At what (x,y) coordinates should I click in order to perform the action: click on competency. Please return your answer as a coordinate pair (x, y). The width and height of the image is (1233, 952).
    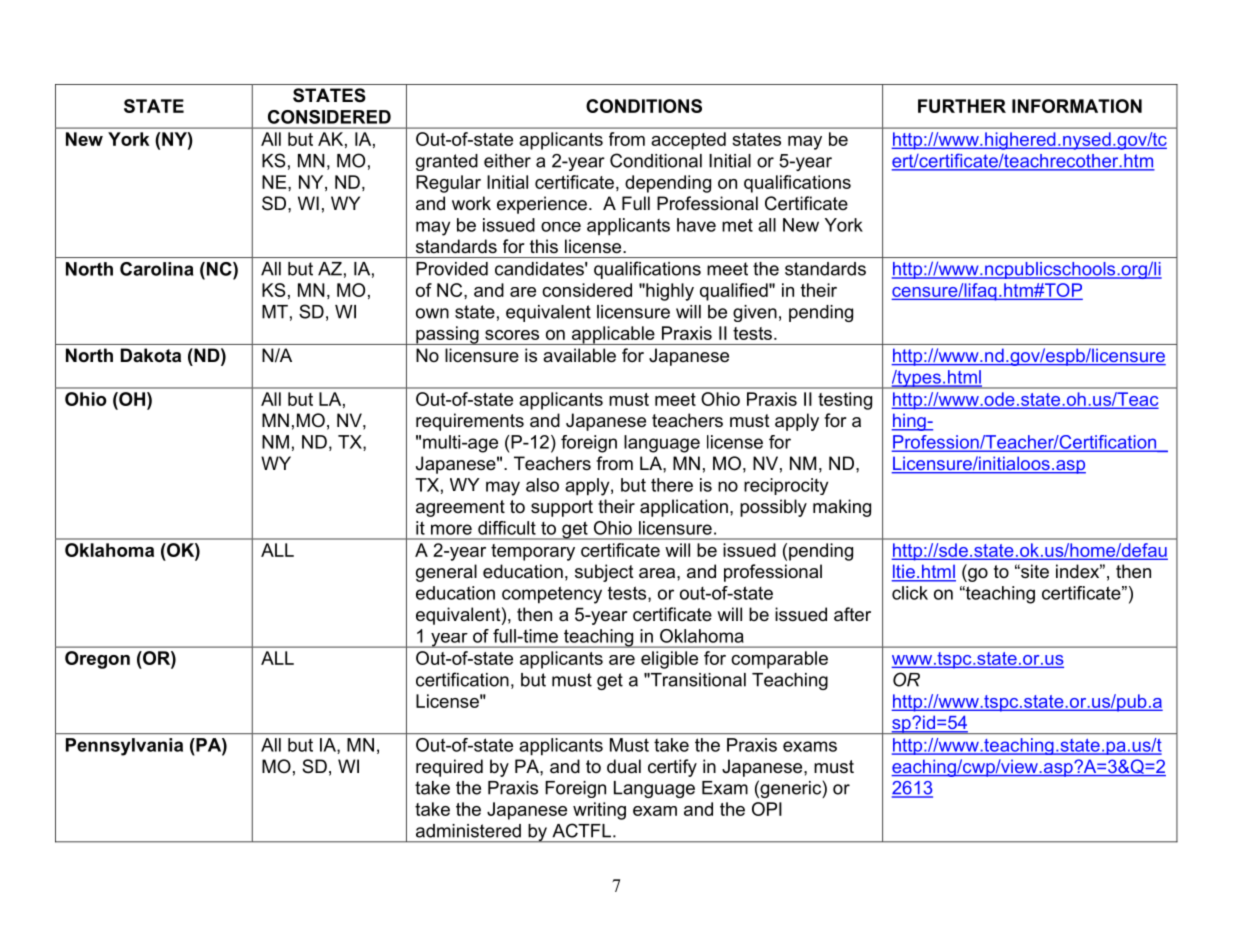
    Looking at the image, I should click on (552, 595).
